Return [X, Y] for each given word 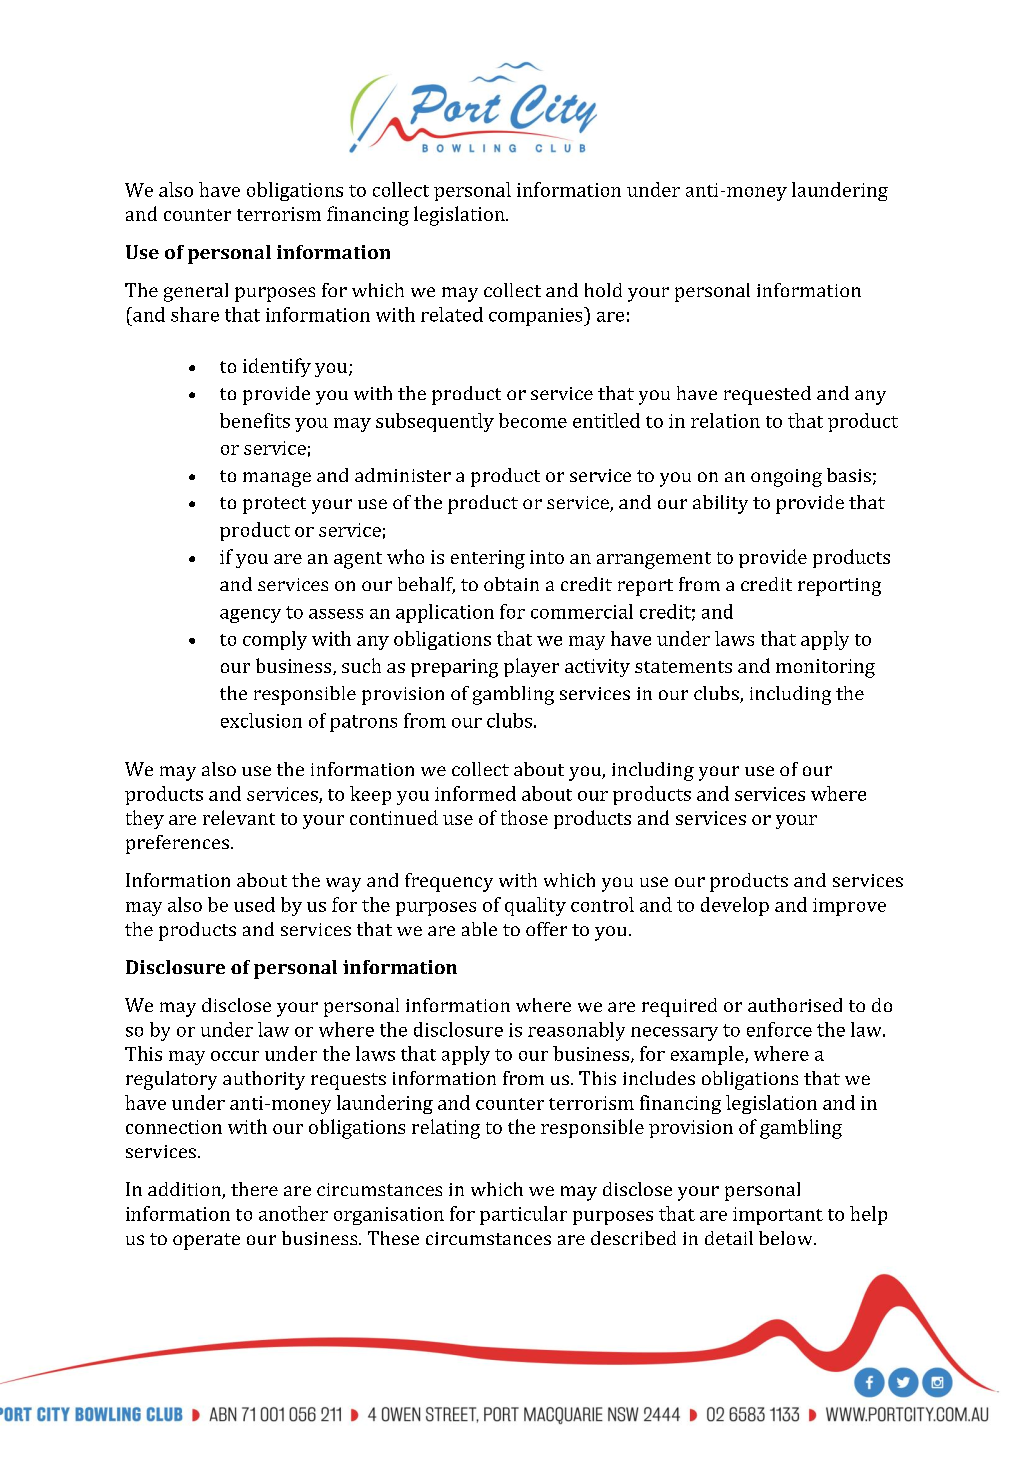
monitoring [825, 668]
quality [535, 906]
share [195, 314]
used [254, 904]
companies [537, 316]
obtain [511, 584]
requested [767, 395]
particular [523, 1215]
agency [250, 616]
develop [735, 906]
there [254, 1189]
